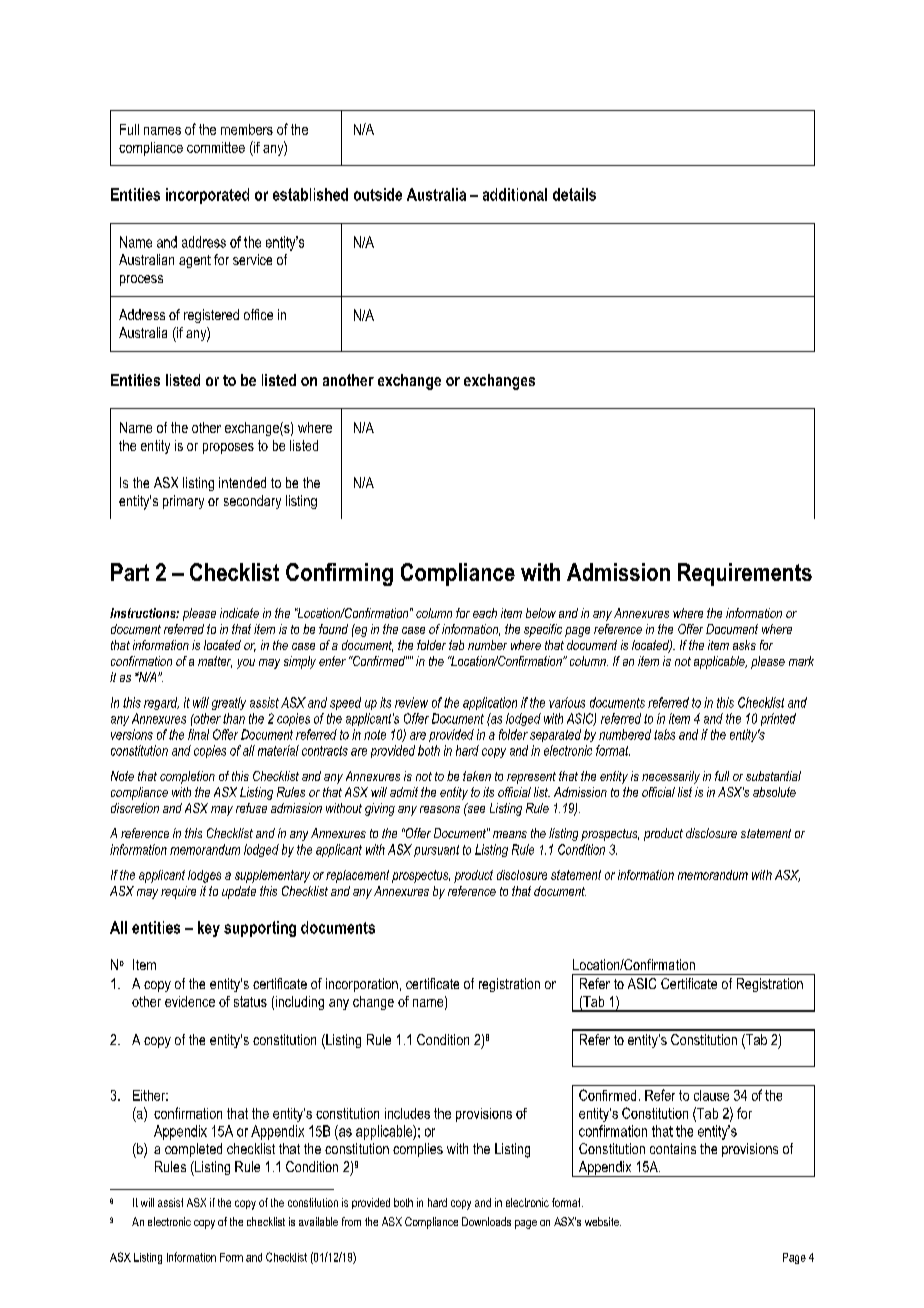  What do you see at coordinates (209, 929) in the page?
I see `key` at bounding box center [209, 929].
